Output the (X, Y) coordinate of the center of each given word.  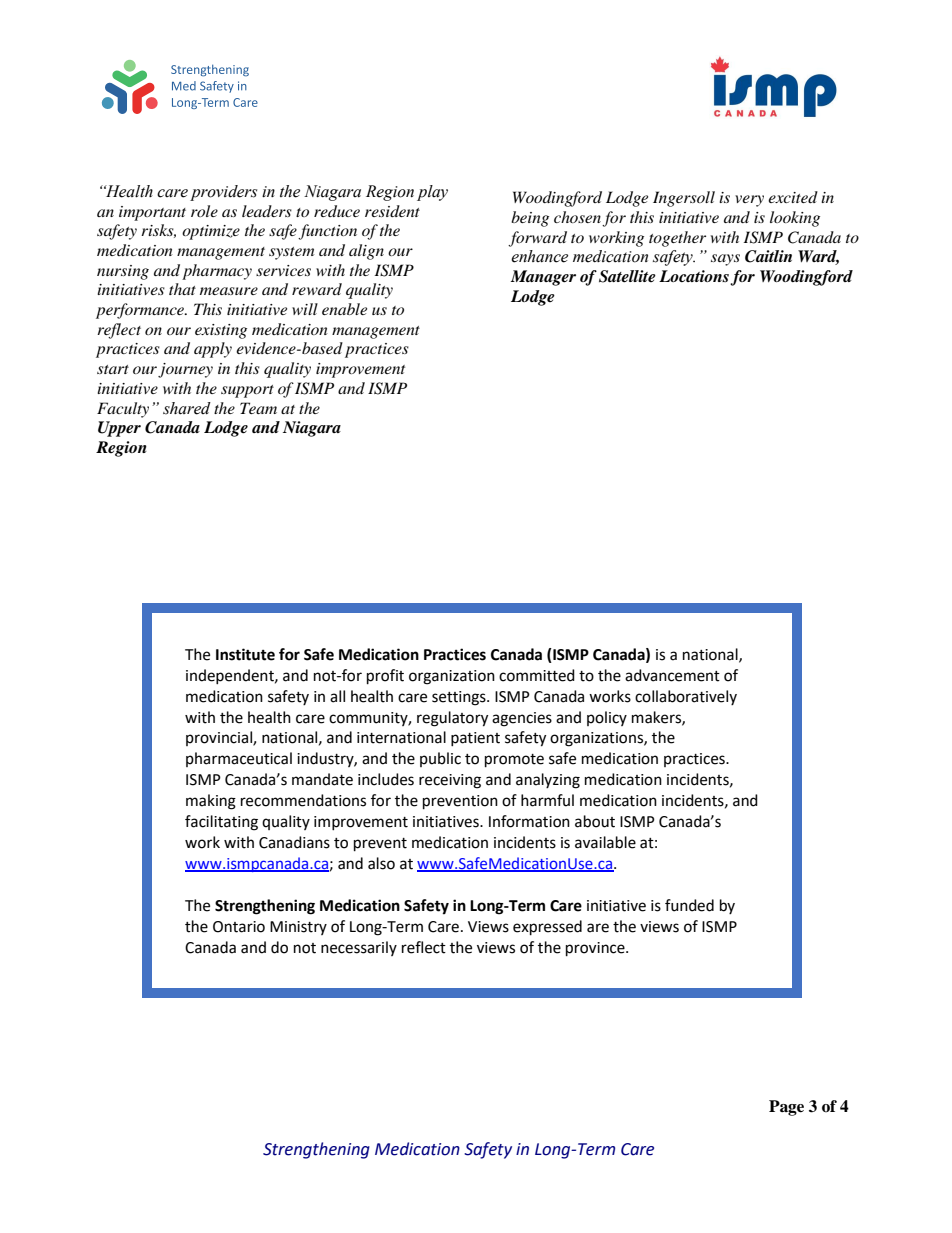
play (432, 193)
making (211, 802)
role (204, 211)
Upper (119, 429)
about (595, 821)
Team (258, 408)
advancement (672, 675)
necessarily (359, 948)
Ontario (239, 927)
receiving (450, 781)
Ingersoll (684, 199)
